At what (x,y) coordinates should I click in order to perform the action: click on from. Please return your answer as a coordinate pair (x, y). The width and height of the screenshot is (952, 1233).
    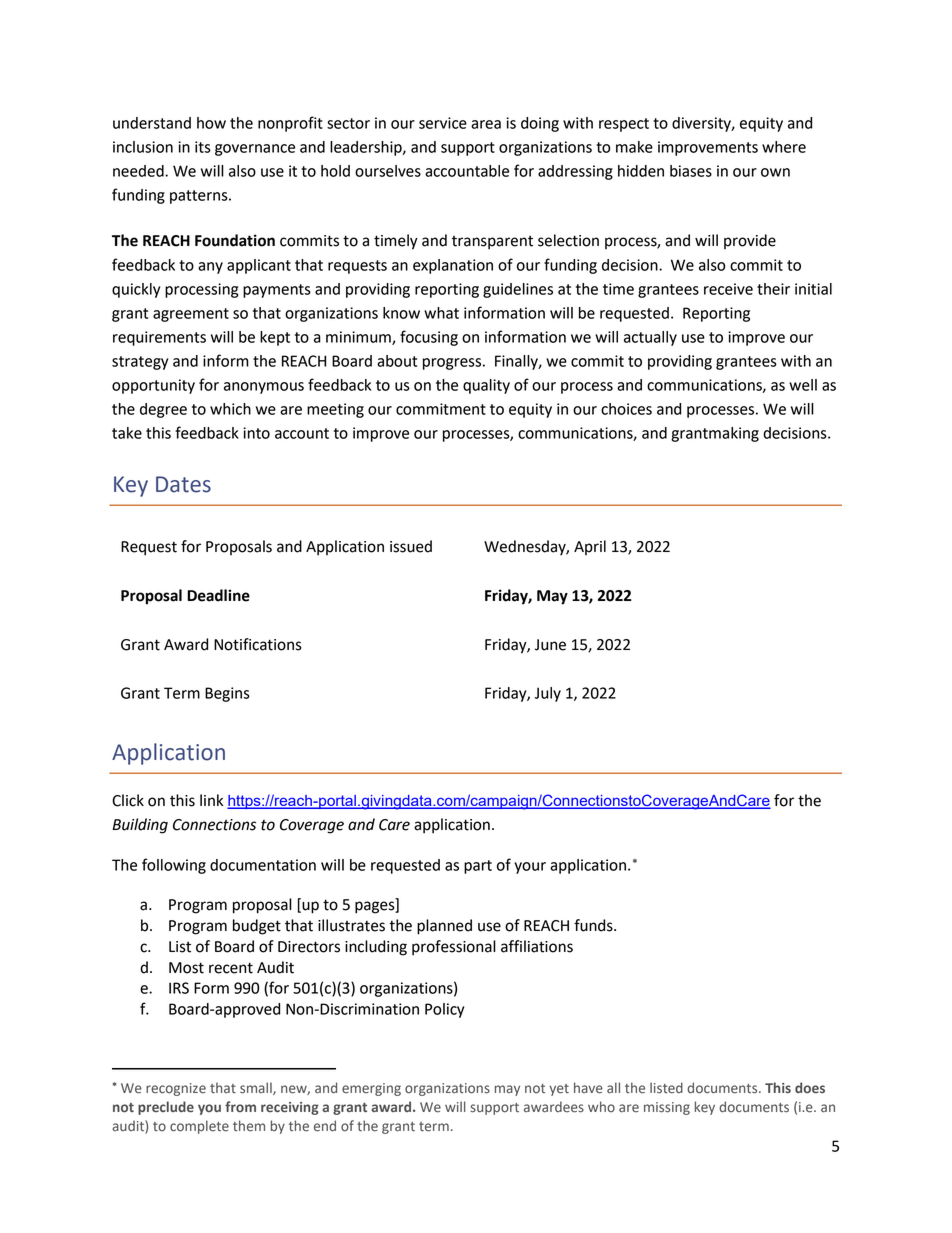
    Looking at the image, I should click on (240, 1106).
